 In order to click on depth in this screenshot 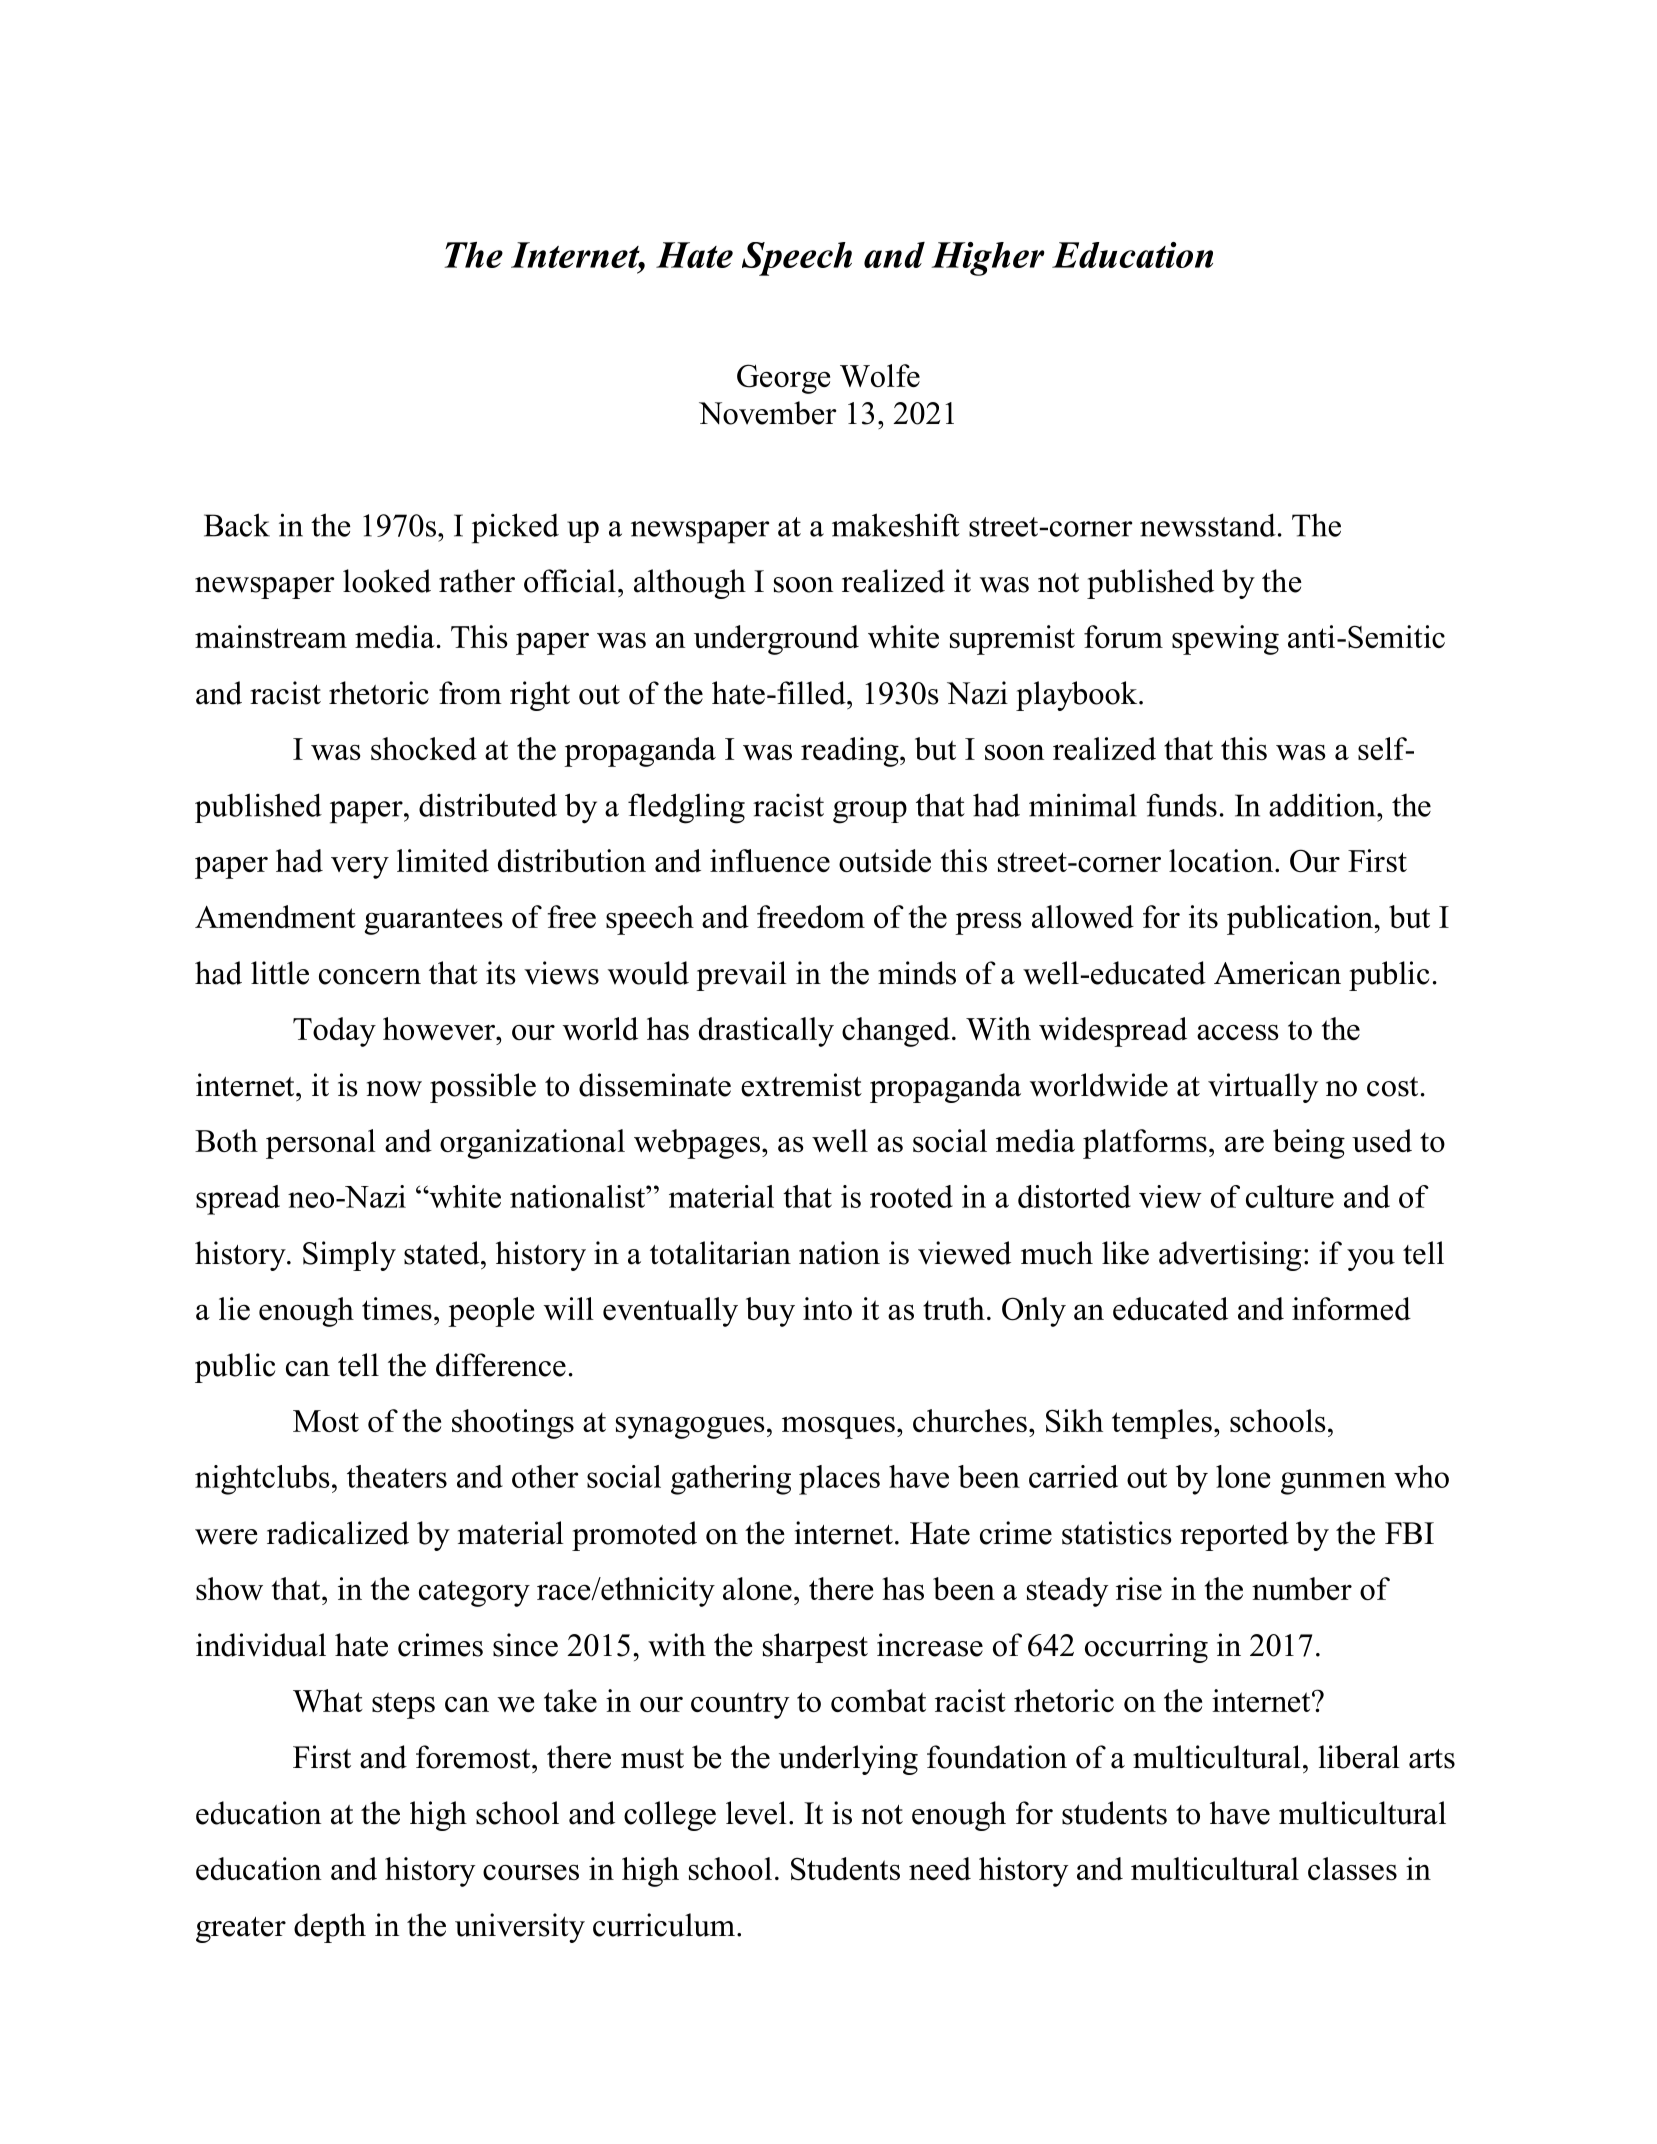, I will do `click(330, 1928)`.
